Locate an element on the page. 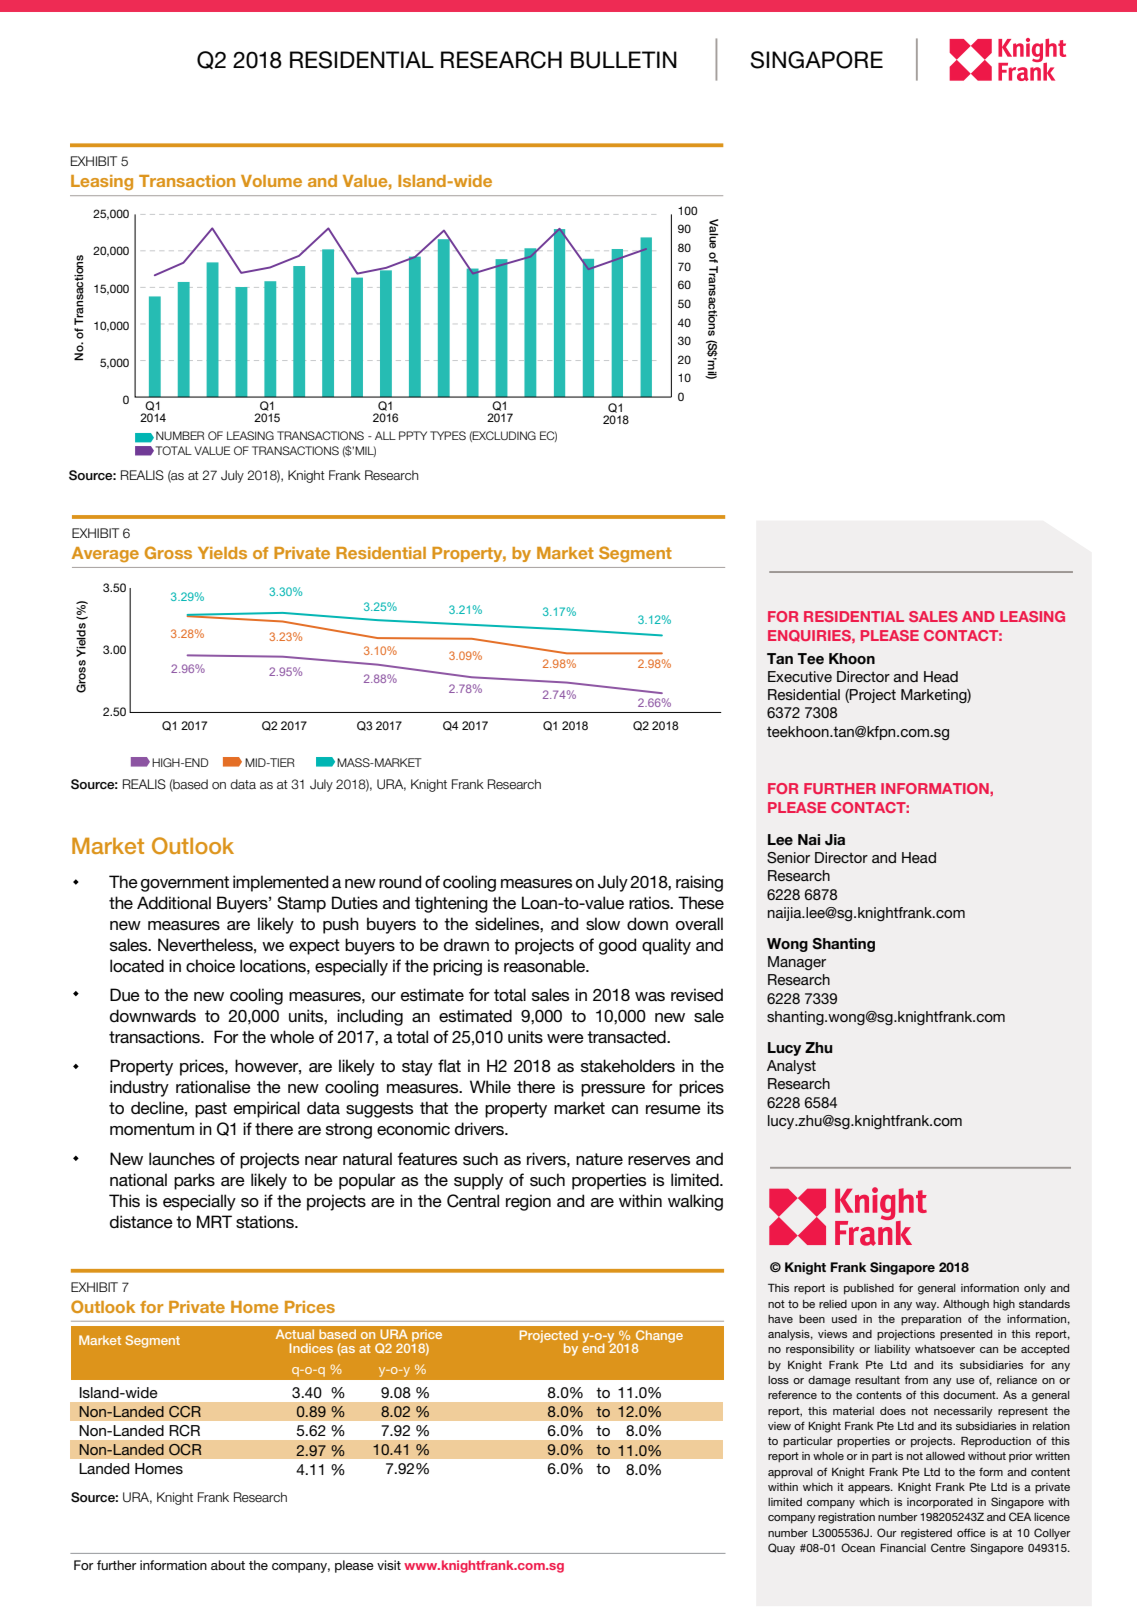 The width and height of the page is (1137, 1607). Volume is located at coordinates (271, 181).
